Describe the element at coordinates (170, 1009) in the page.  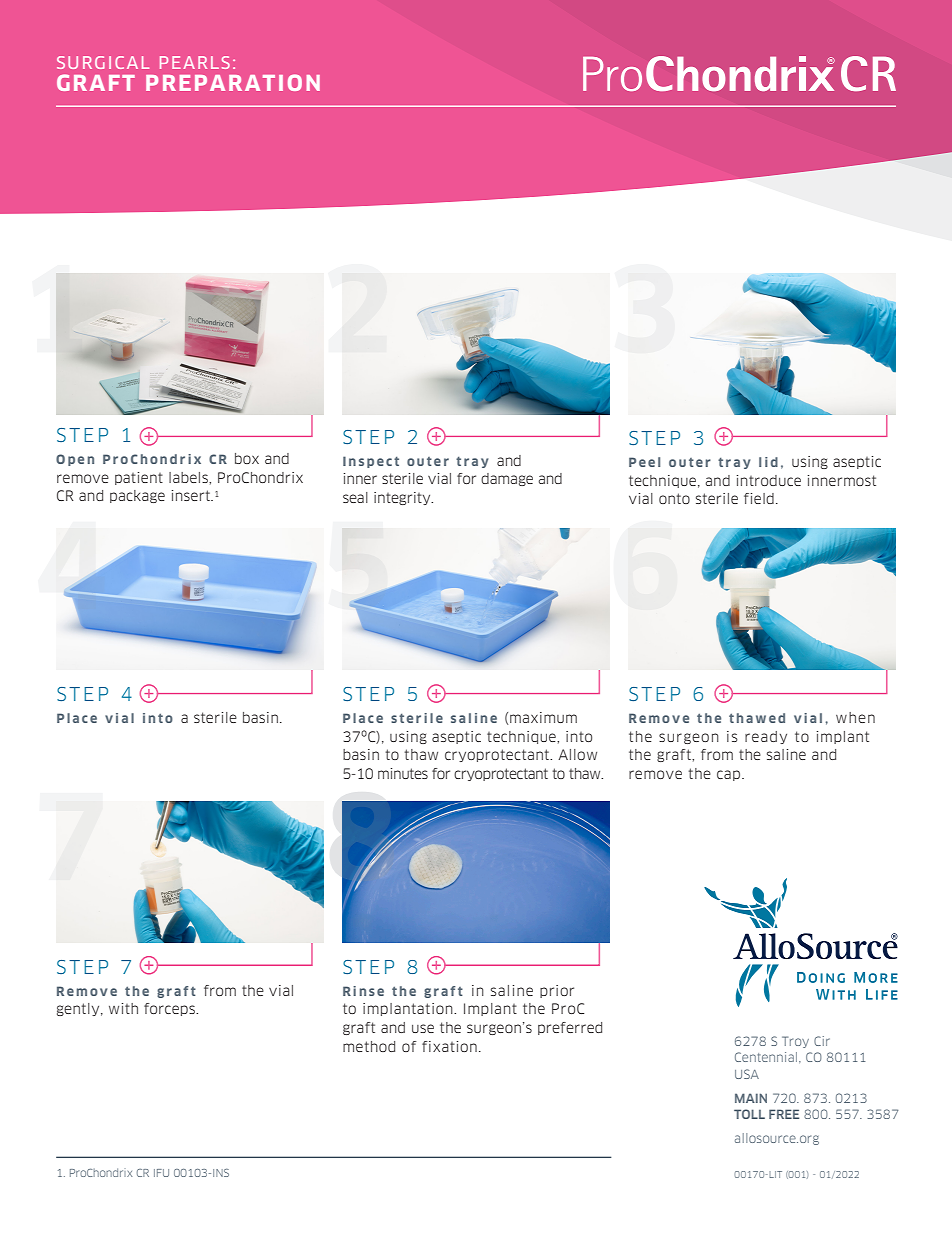
I see `forceps` at that location.
